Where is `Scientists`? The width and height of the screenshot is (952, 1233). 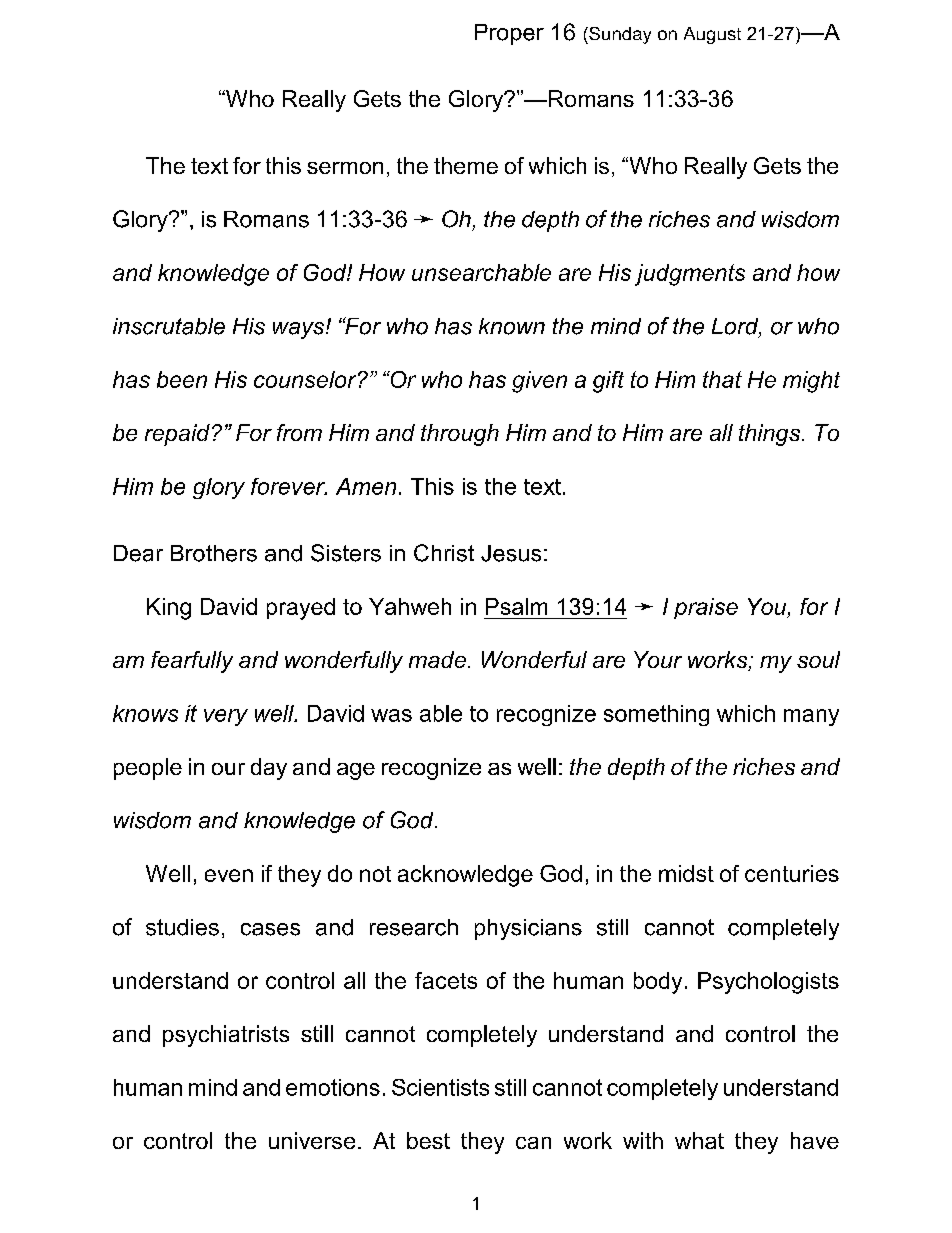 Scientists is located at coordinates (440, 1087).
